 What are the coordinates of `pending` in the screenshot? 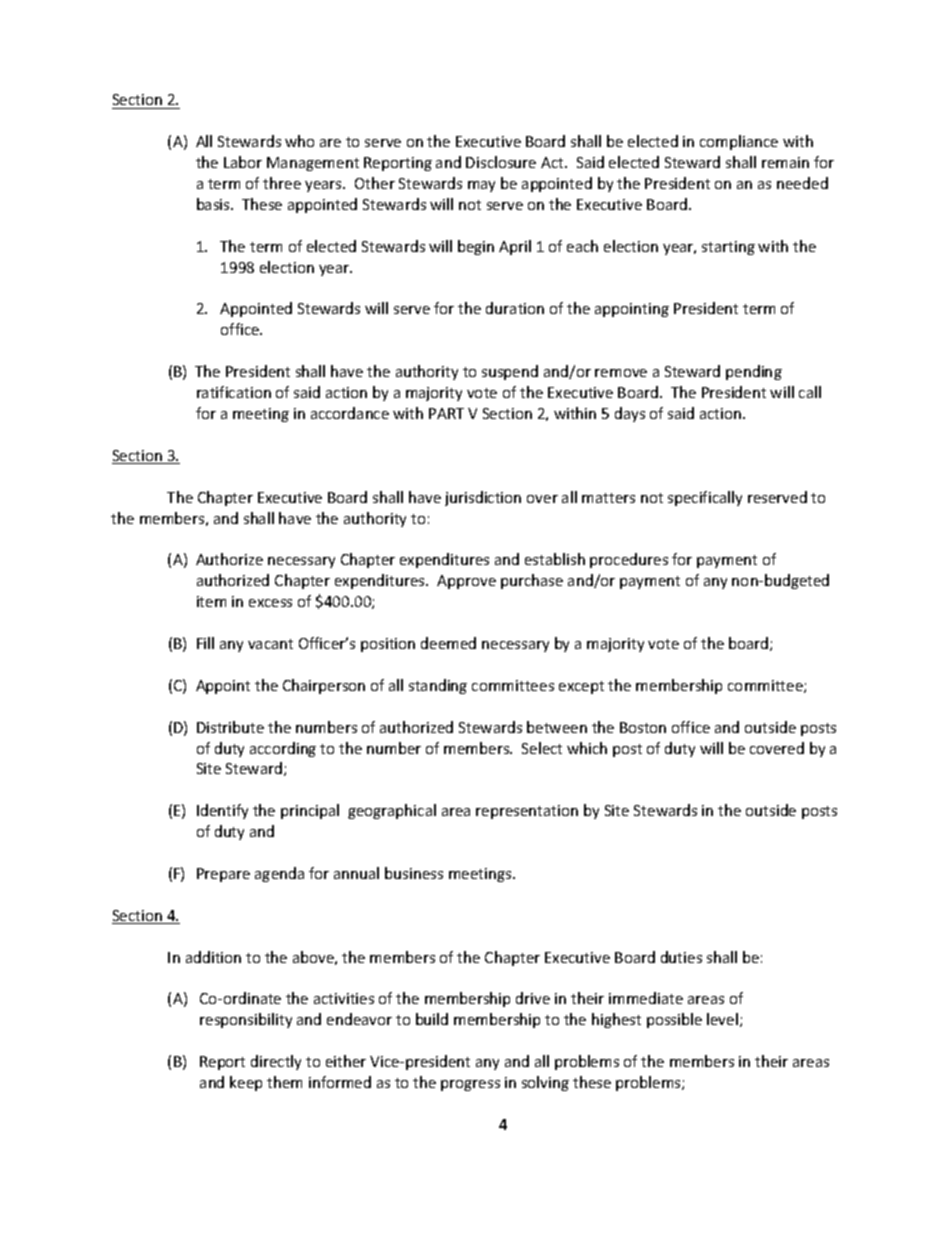 It's located at (754, 372).
